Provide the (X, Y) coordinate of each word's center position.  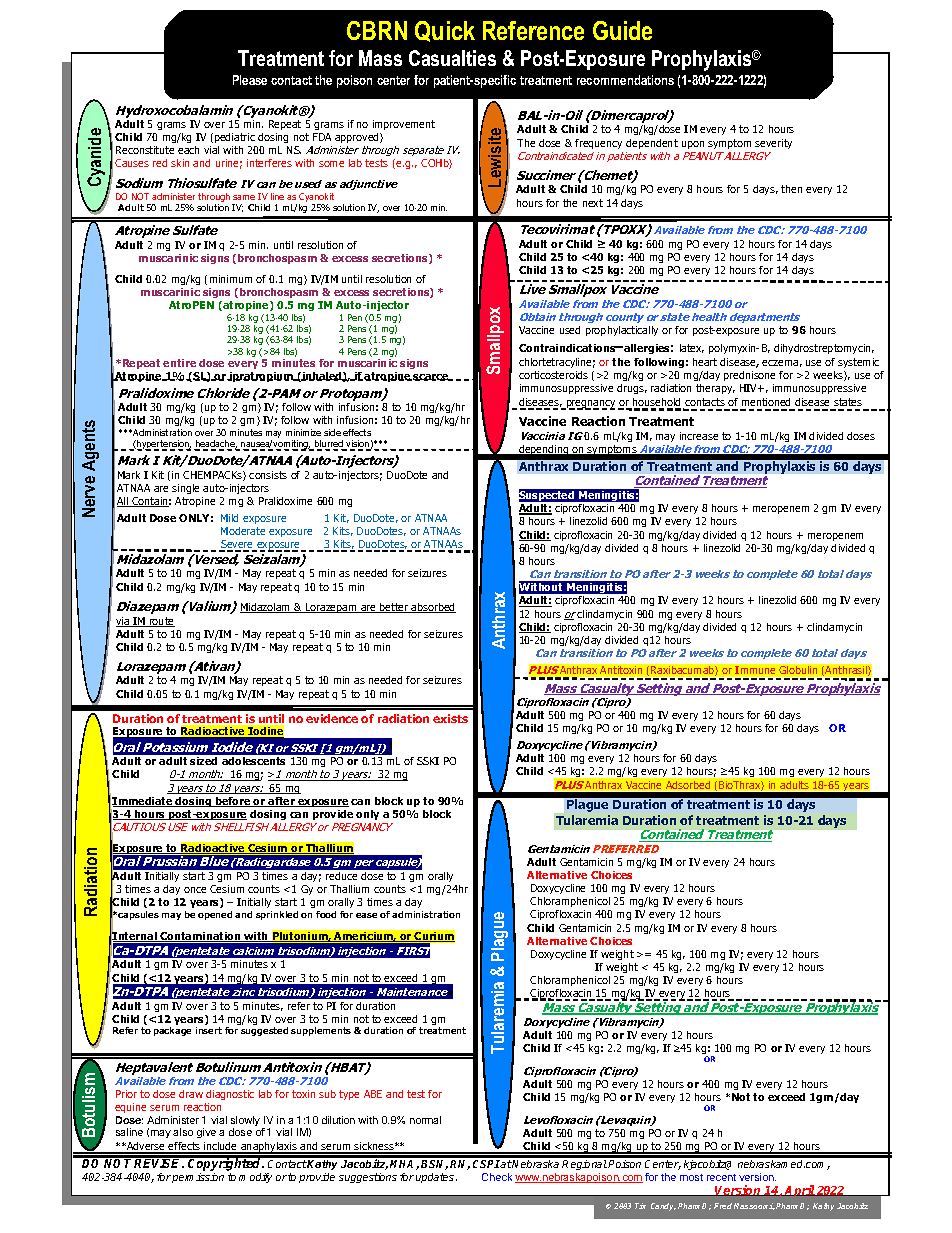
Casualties (452, 58)
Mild (229, 518)
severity (773, 144)
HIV (750, 388)
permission (198, 1178)
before (233, 802)
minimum (231, 279)
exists (450, 718)
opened (215, 915)
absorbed (433, 608)
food (326, 914)
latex (692, 348)
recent (721, 1177)
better (394, 608)
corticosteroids (553, 375)
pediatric (233, 138)
